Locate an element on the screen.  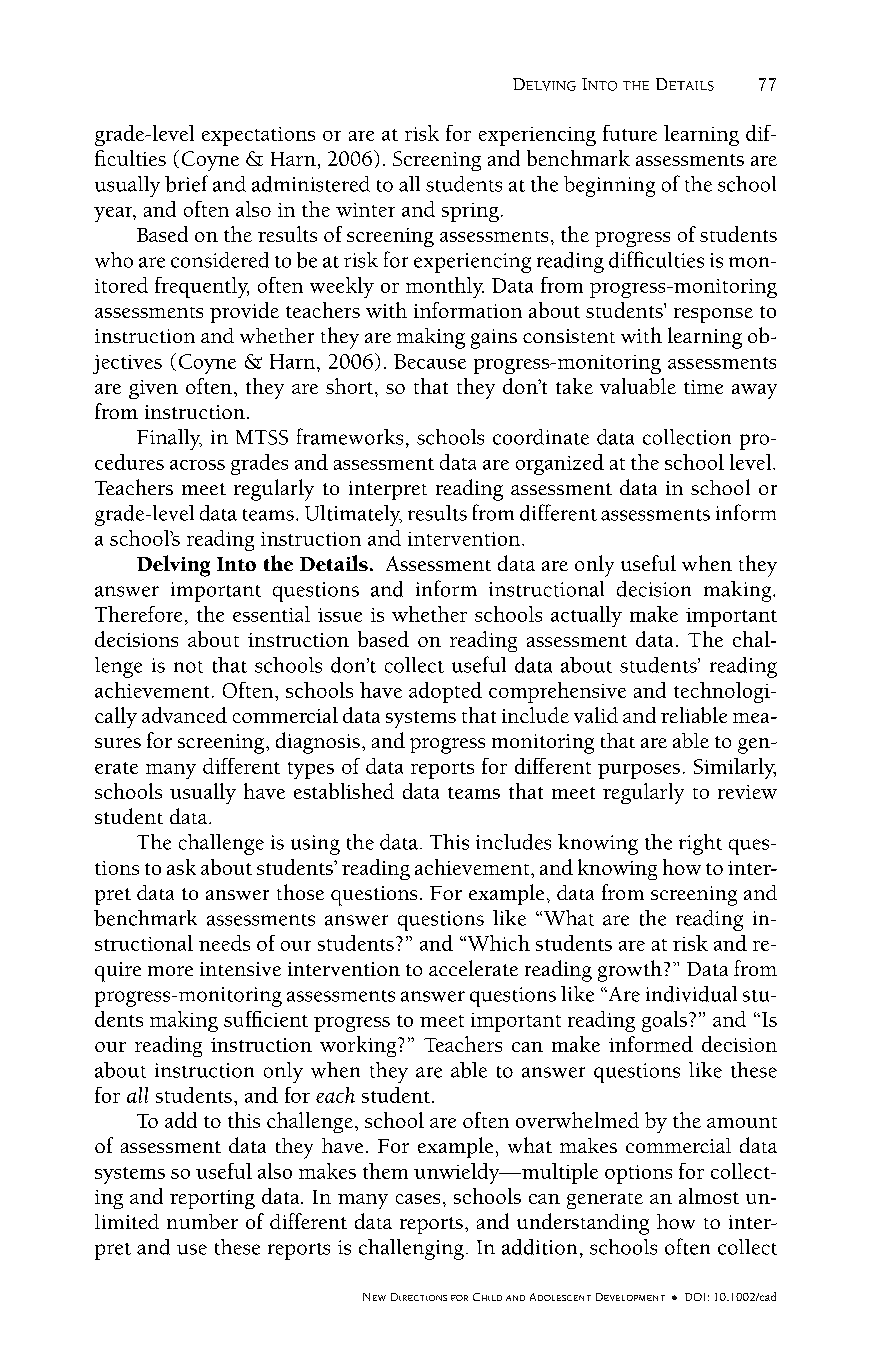
cases is located at coordinates (418, 1199).
